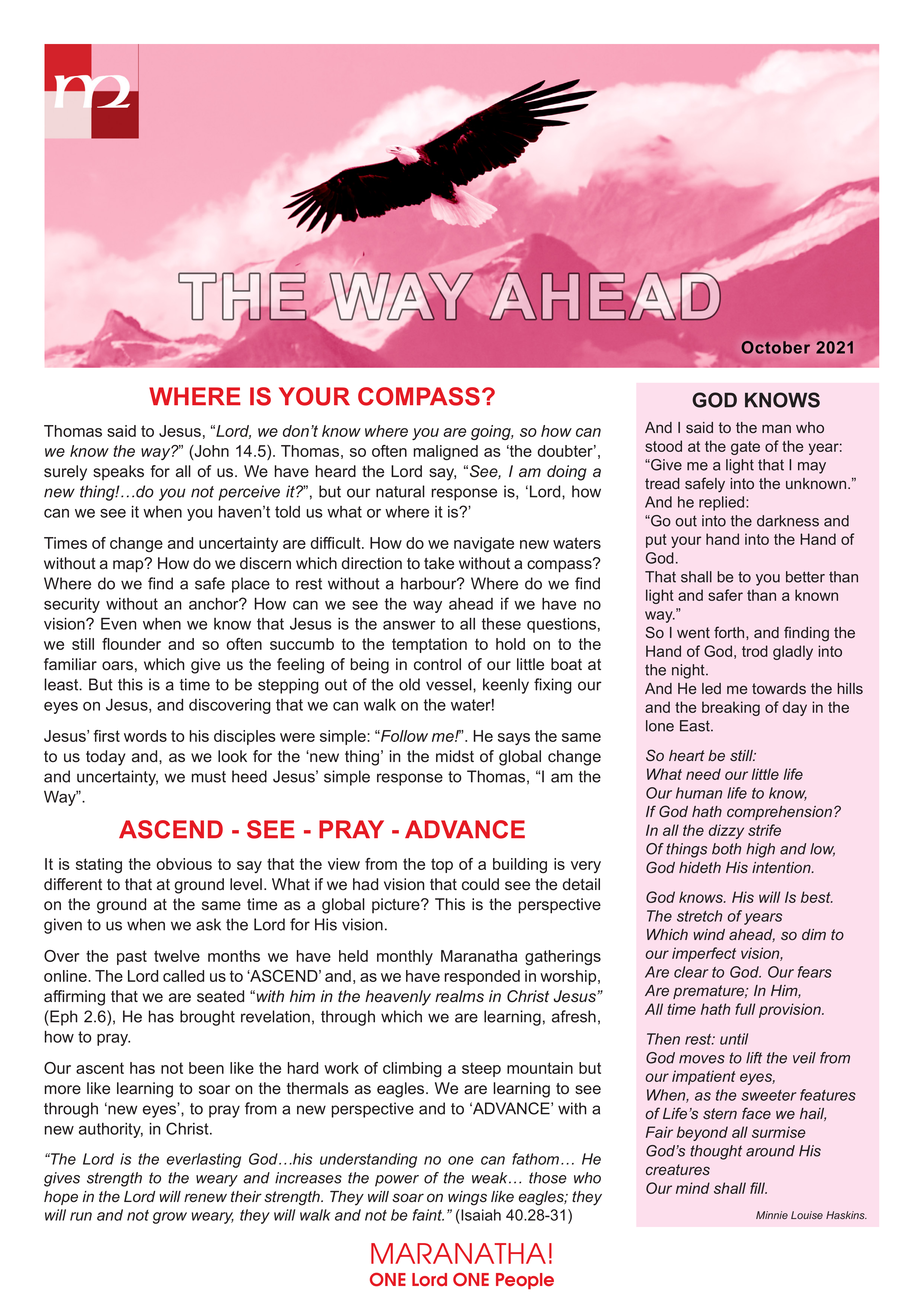 The width and height of the page is (924, 1308). What do you see at coordinates (480, 1215) in the page?
I see `Isaiah` at bounding box center [480, 1215].
